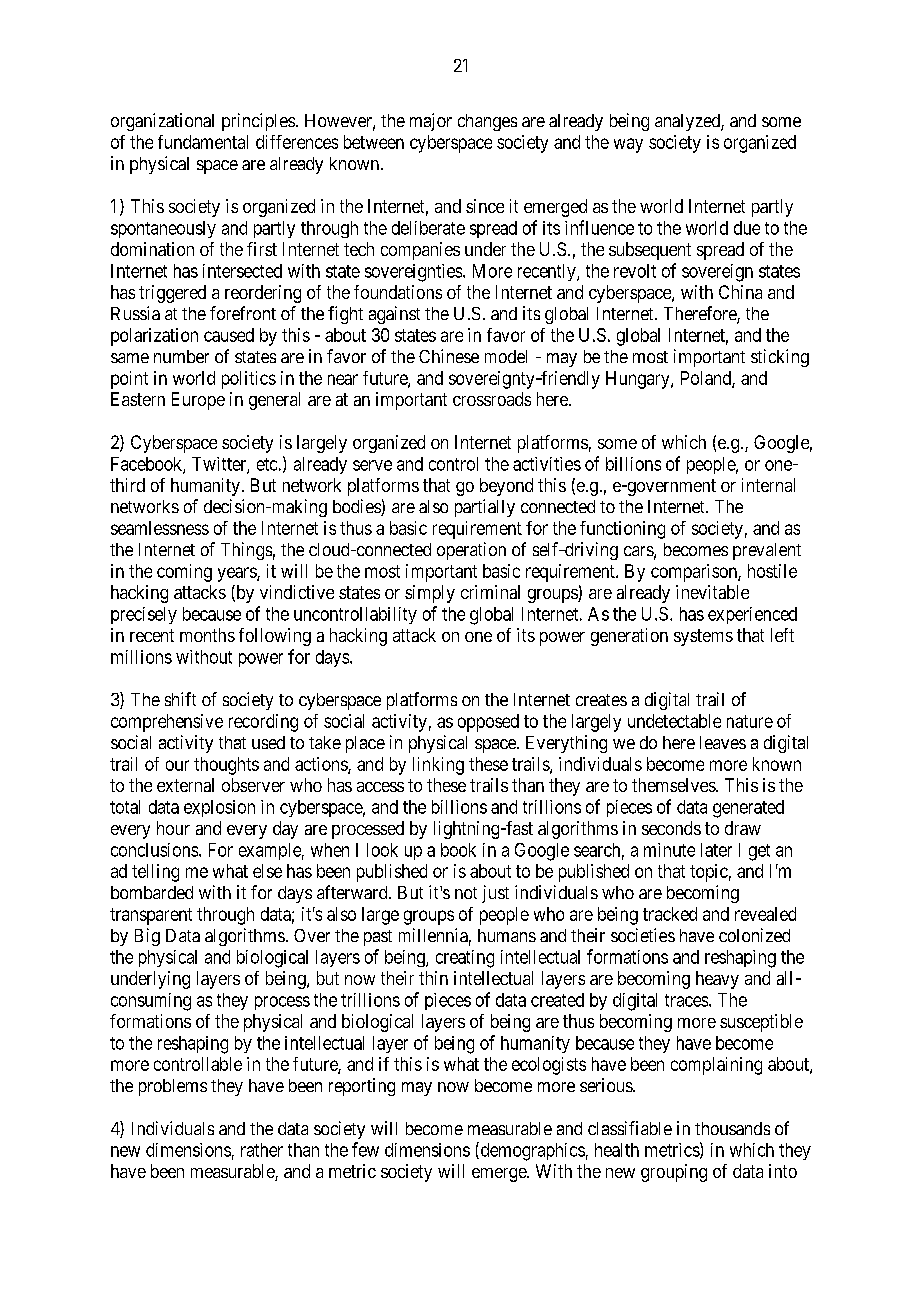 This page has height=1308, width=924. Describe the element at coordinates (466, 893) in the page. I see `not` at that location.
